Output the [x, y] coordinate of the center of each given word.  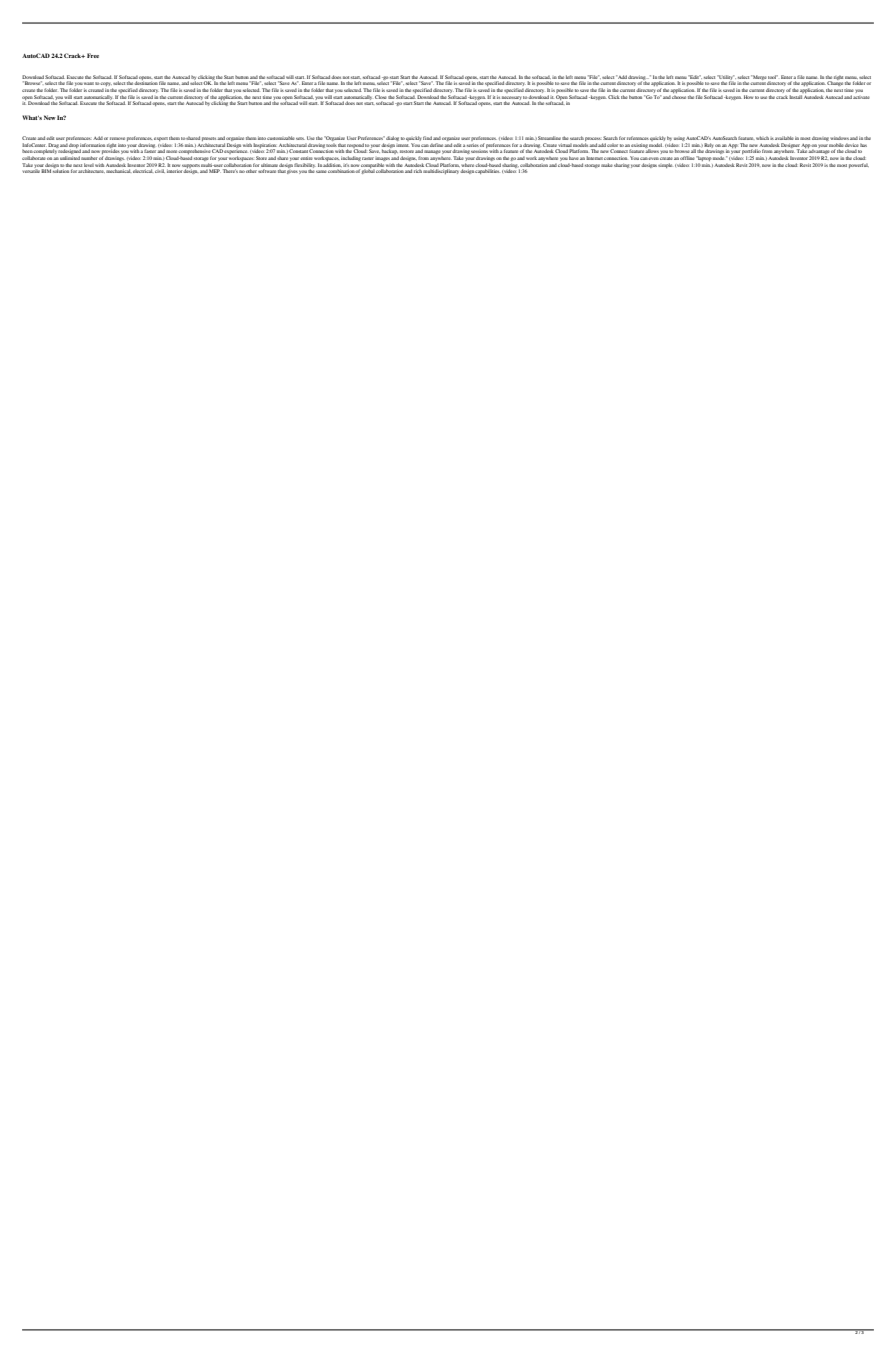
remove [117, 138]
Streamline [549, 138]
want [89, 83]
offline [687, 158]
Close [380, 97]
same [321, 171]
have [574, 158]
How [748, 97]
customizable [281, 138]
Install [795, 97]
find [427, 138]
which [762, 138]
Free [93, 55]
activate [861, 97]
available [784, 138]
